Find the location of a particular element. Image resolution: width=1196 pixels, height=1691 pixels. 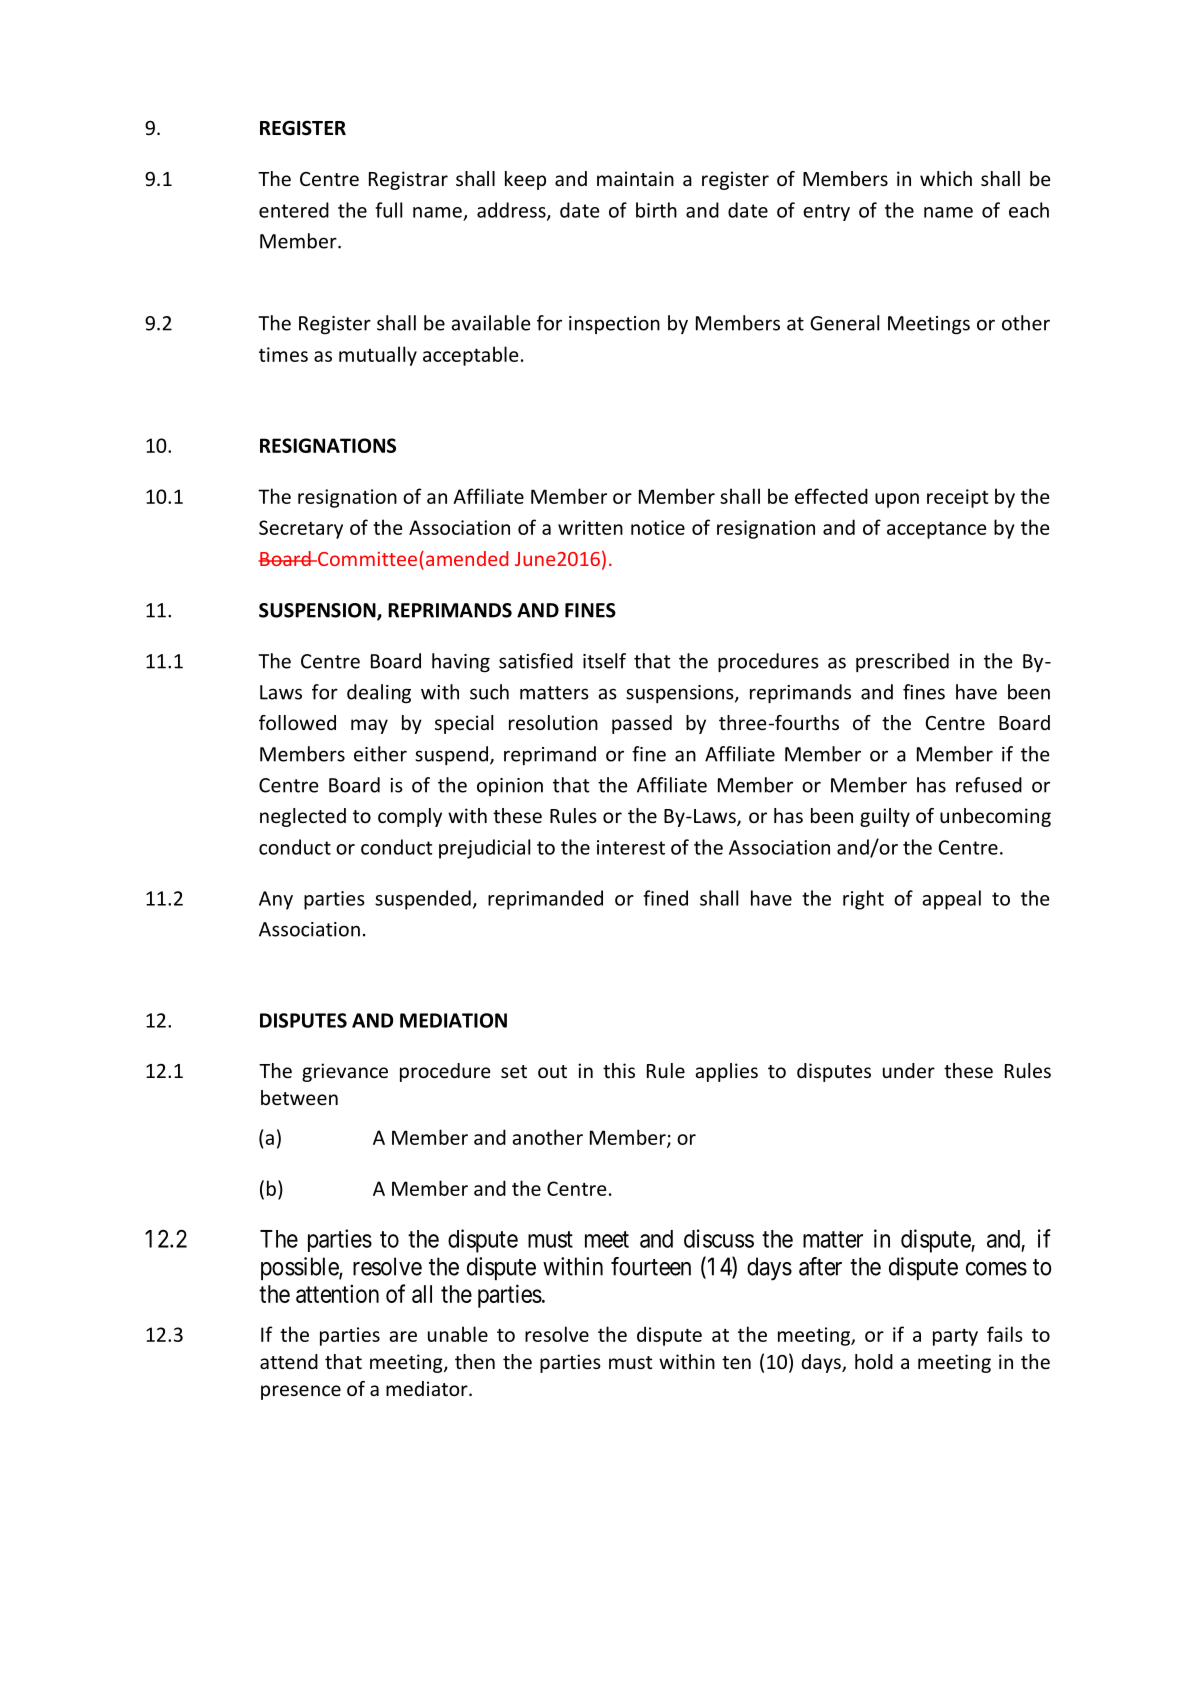

notice is located at coordinates (658, 527).
